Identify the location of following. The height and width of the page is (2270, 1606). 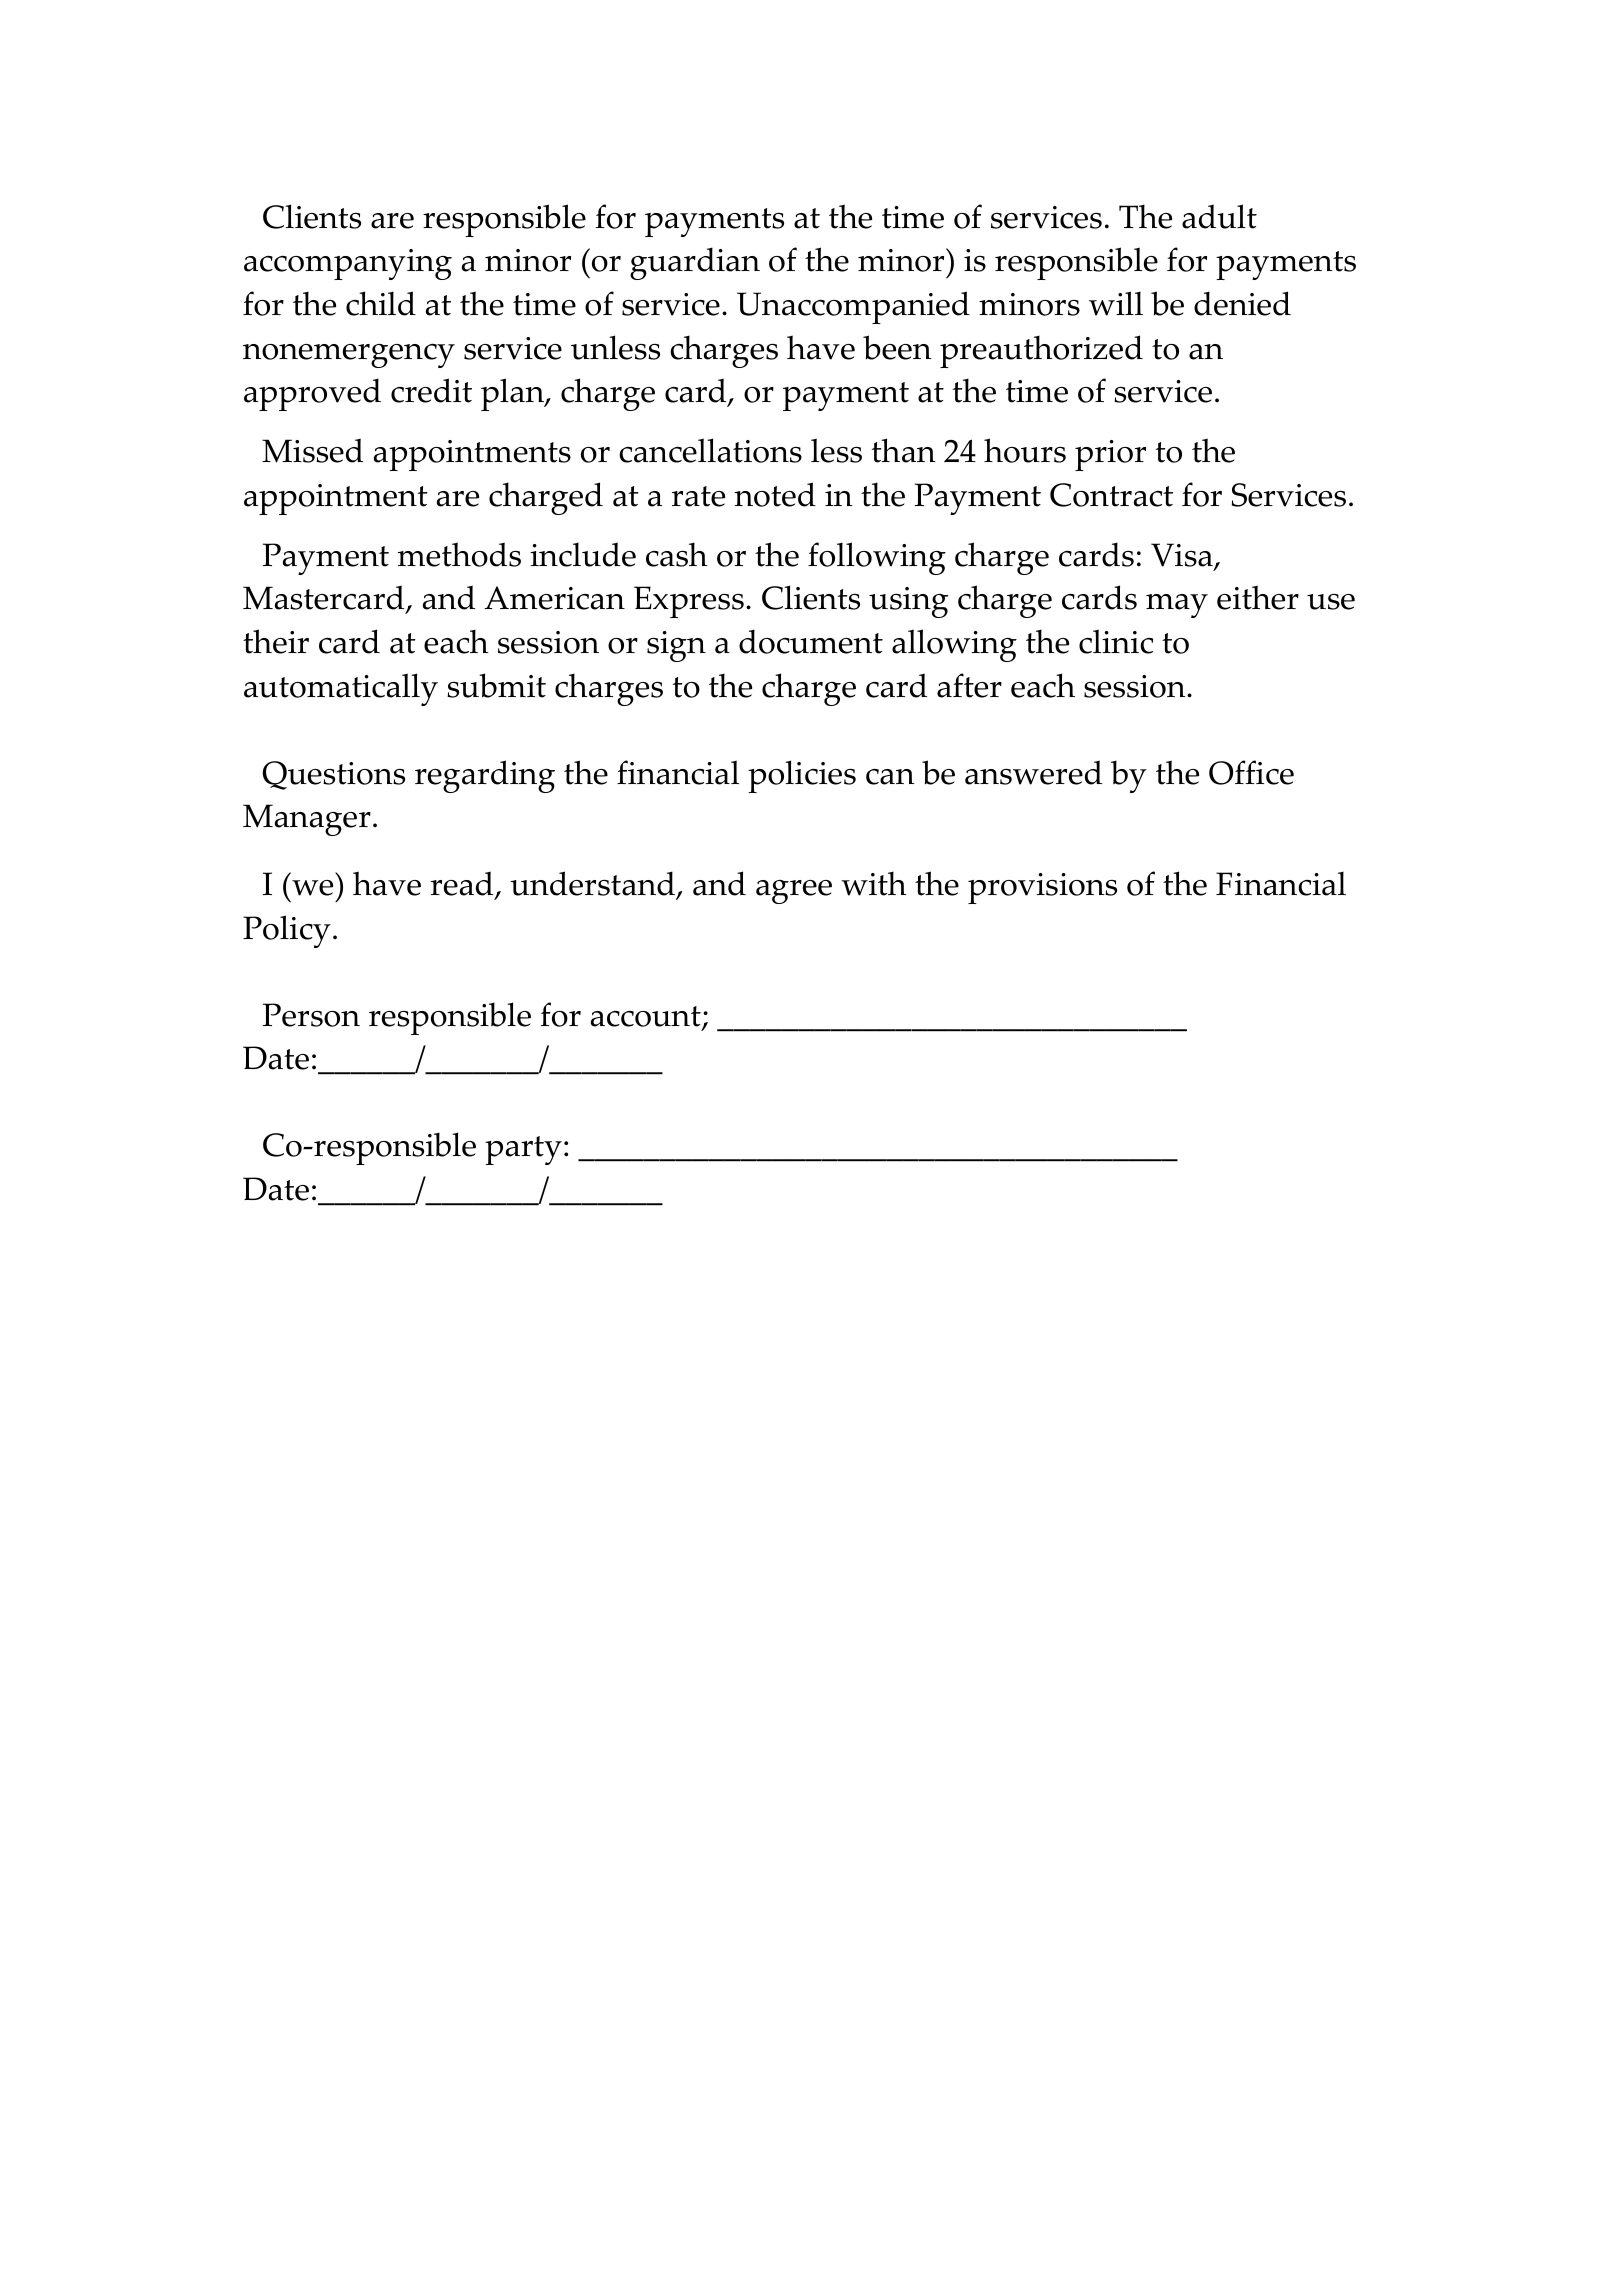
(877, 558).
